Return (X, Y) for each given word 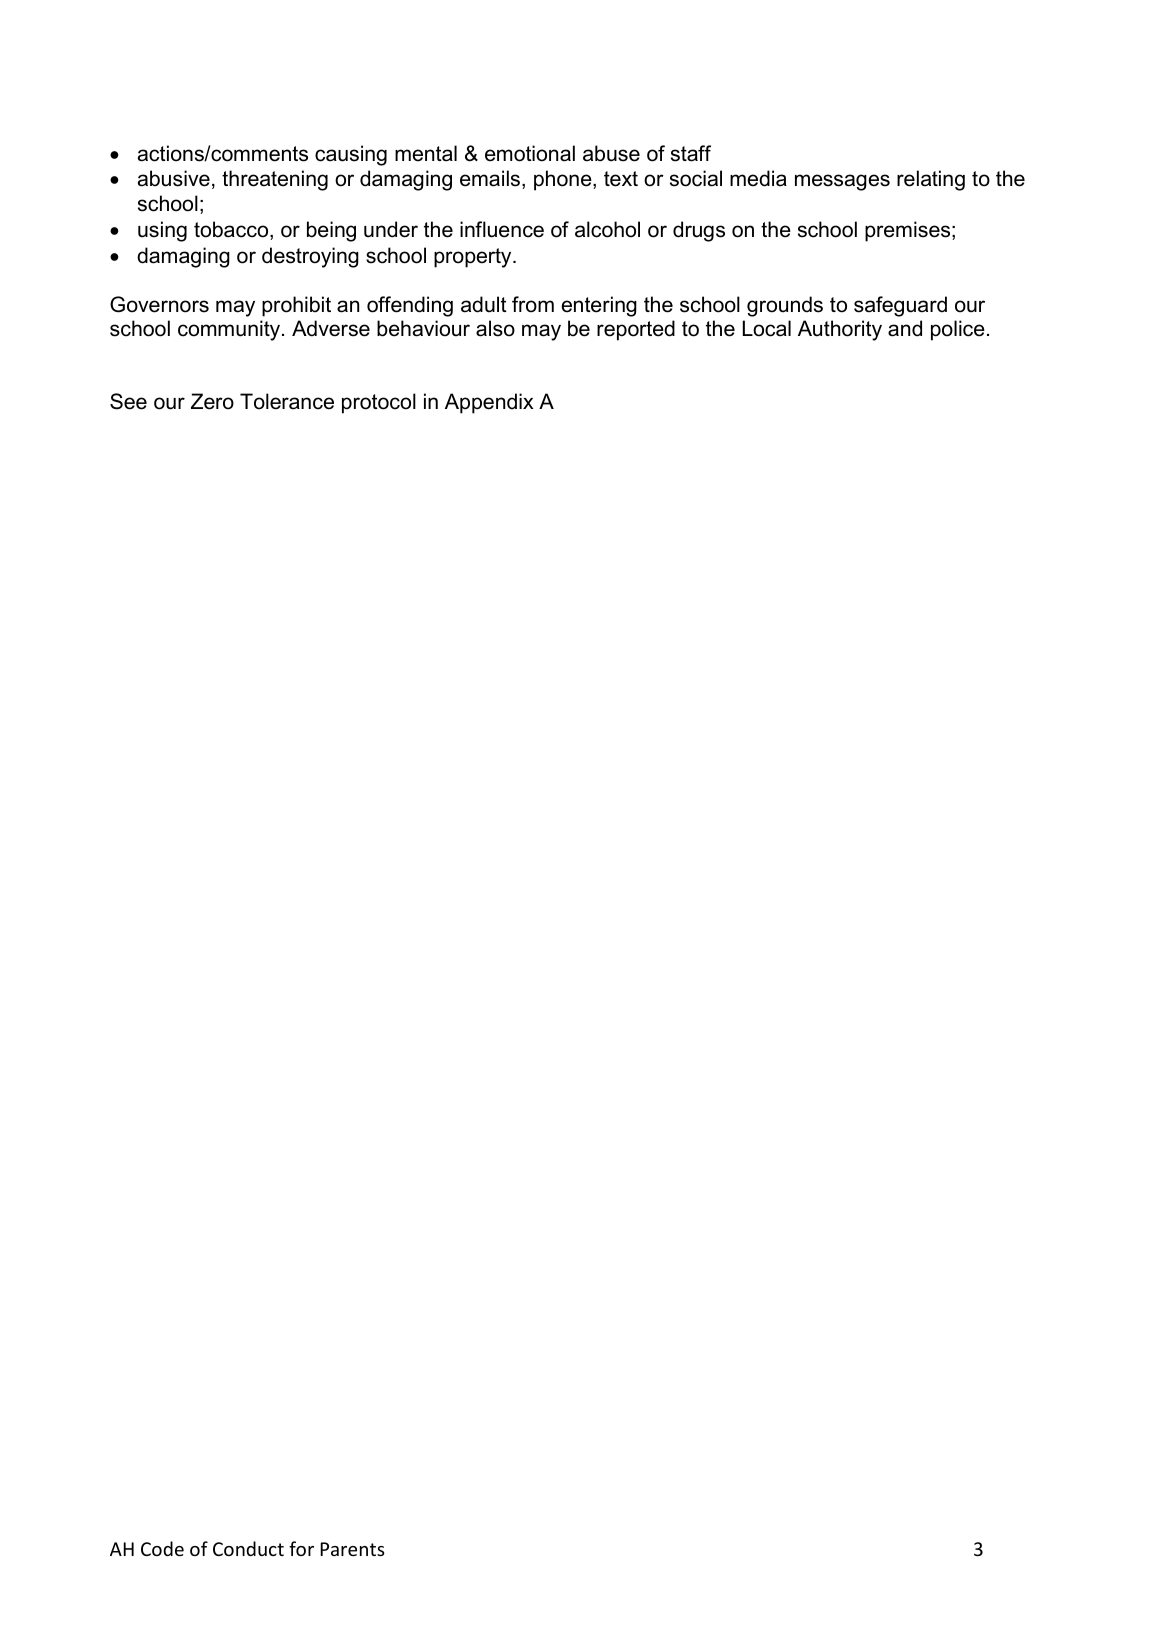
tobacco (232, 230)
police (958, 330)
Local (767, 328)
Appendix (489, 403)
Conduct (248, 1548)
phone (564, 180)
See (128, 401)
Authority (840, 330)
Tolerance (287, 401)
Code (162, 1548)
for (301, 1548)
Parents (352, 1549)
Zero (212, 401)
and (905, 328)
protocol (379, 403)
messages (842, 182)
